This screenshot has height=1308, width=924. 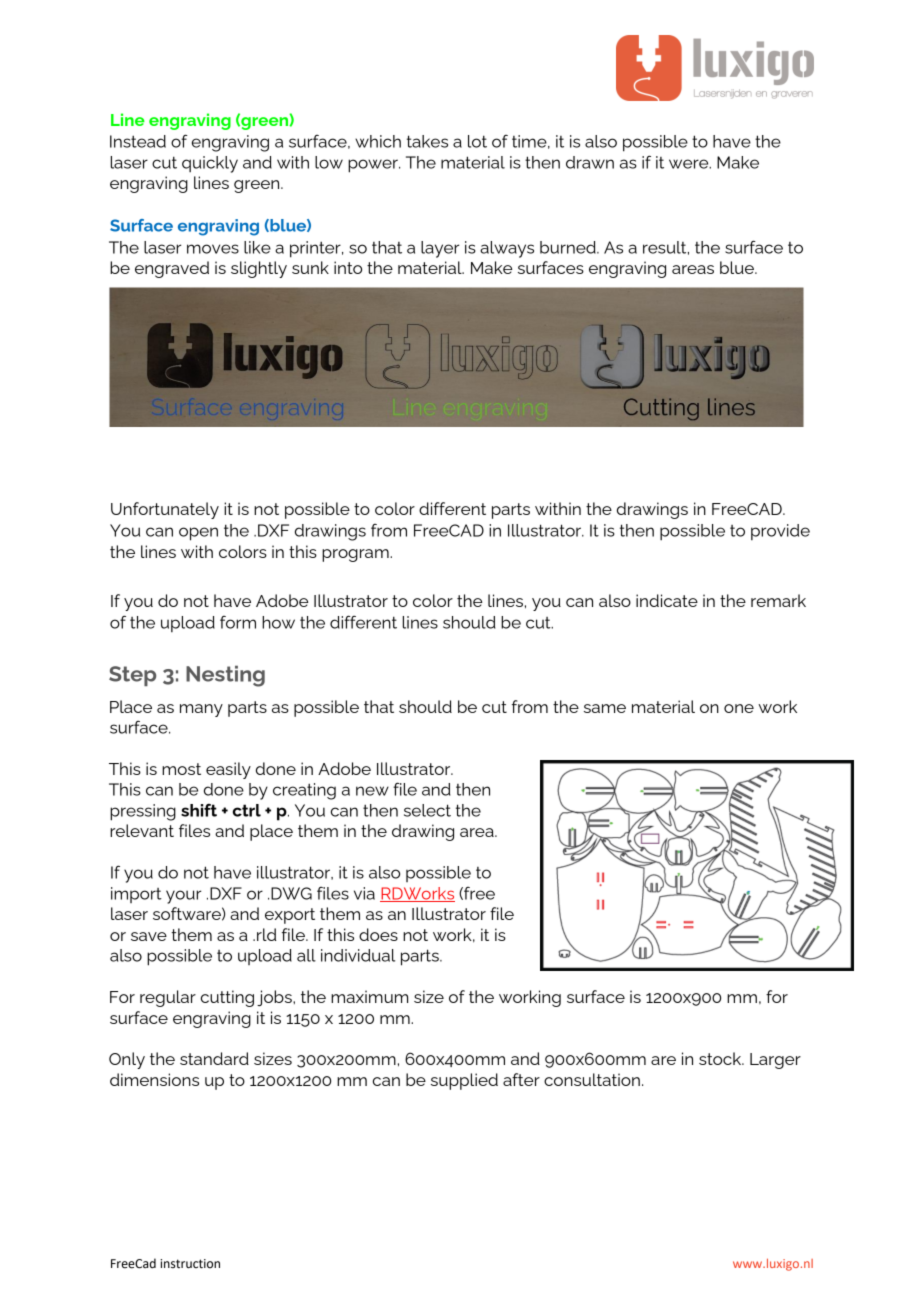 I want to click on select, so click(x=427, y=810).
